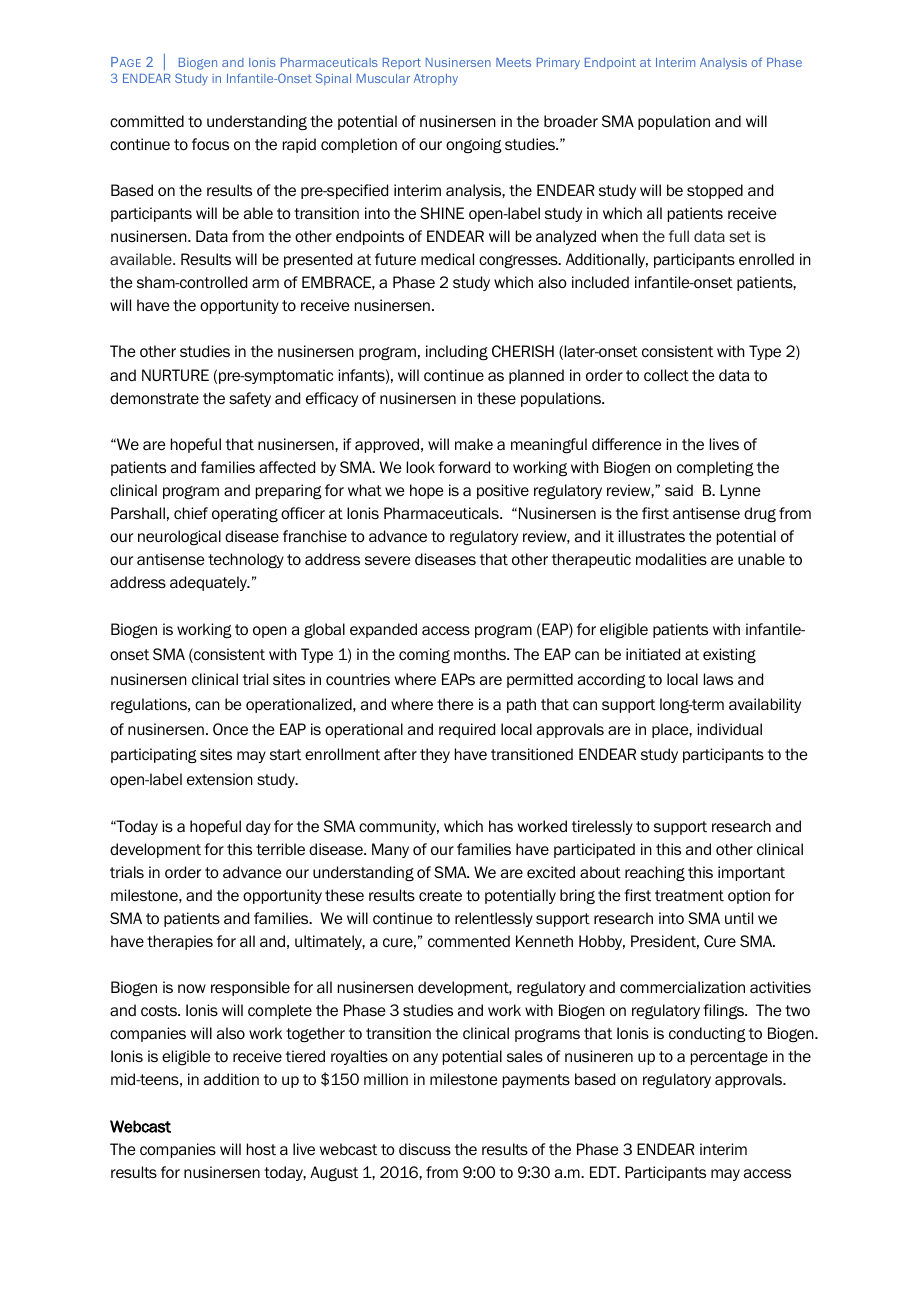  Describe the element at coordinates (425, 1149) in the screenshot. I see `discuss` at that location.
